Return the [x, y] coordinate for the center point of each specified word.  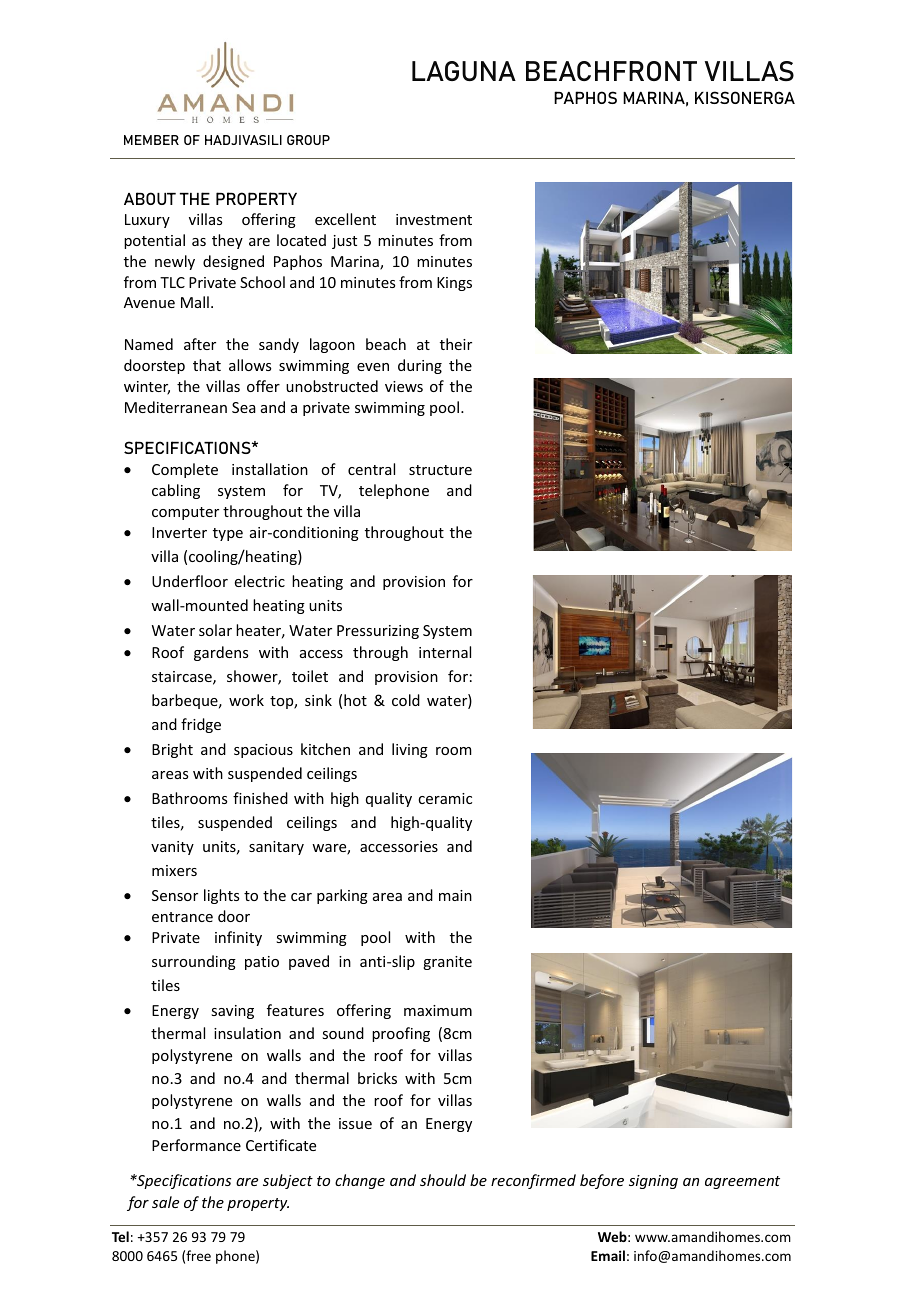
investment [434, 219]
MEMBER [151, 140]
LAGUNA [464, 71]
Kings [454, 284]
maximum [438, 1010]
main [455, 895]
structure [440, 470]
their [456, 344]
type [228, 534]
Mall [195, 302]
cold [406, 700]
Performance [196, 1145]
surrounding [194, 962]
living [410, 750]
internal [445, 652]
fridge [201, 725]
